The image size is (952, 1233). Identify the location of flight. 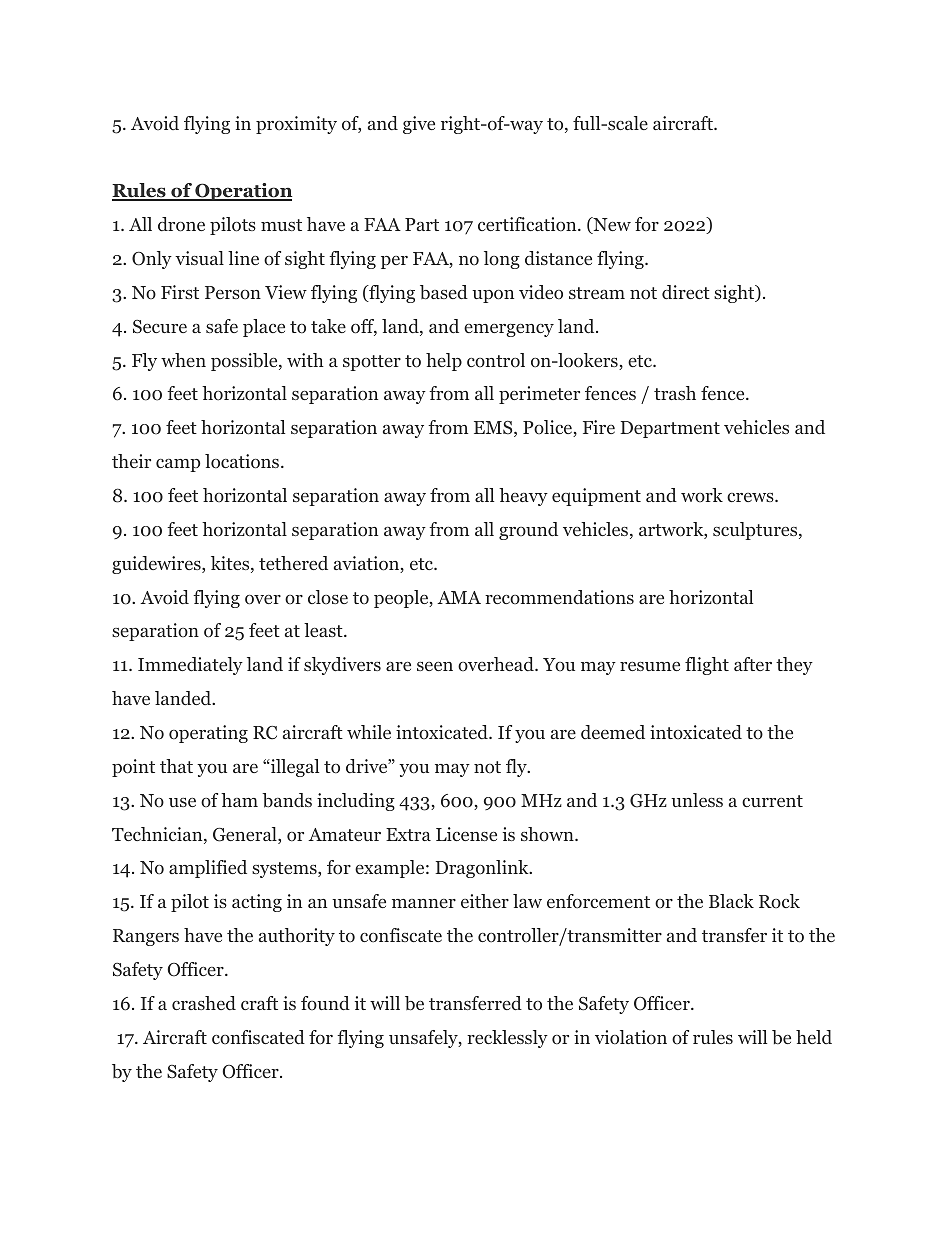
(707, 666).
